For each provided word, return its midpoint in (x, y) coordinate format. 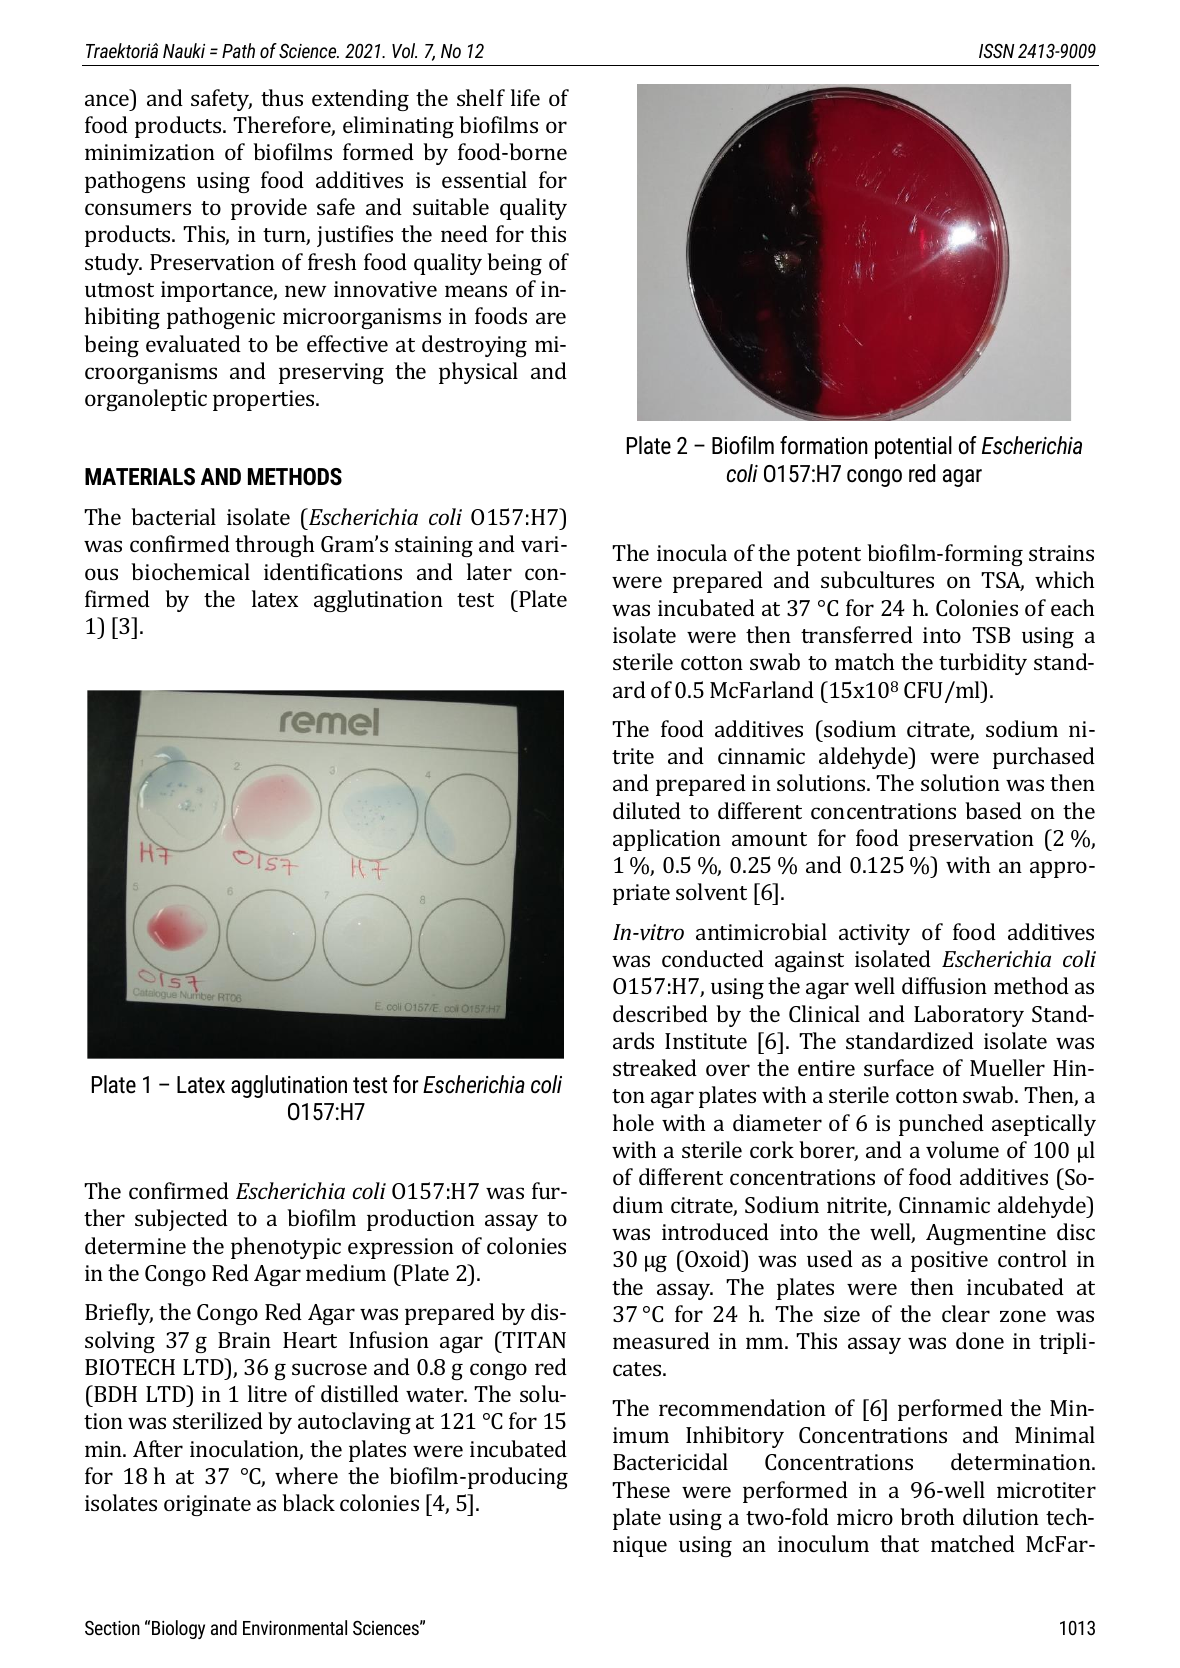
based (993, 810)
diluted (647, 810)
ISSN (997, 50)
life (525, 97)
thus (282, 97)
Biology (178, 1629)
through (274, 546)
